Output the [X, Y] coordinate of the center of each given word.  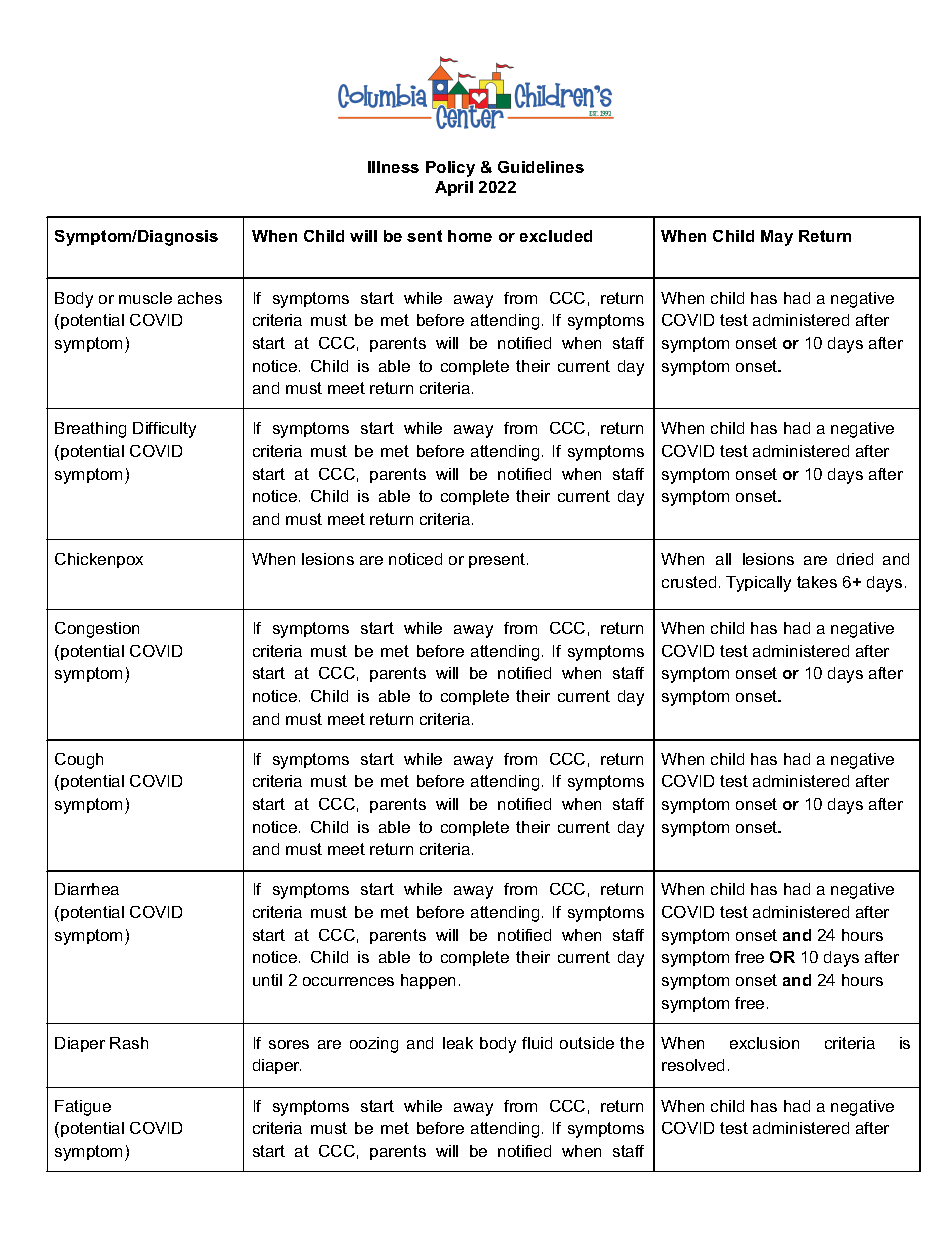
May [777, 238]
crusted [689, 582]
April [454, 188]
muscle [145, 298]
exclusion [764, 1043]
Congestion [97, 630]
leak [458, 1043]
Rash [129, 1043]
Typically [758, 584]
